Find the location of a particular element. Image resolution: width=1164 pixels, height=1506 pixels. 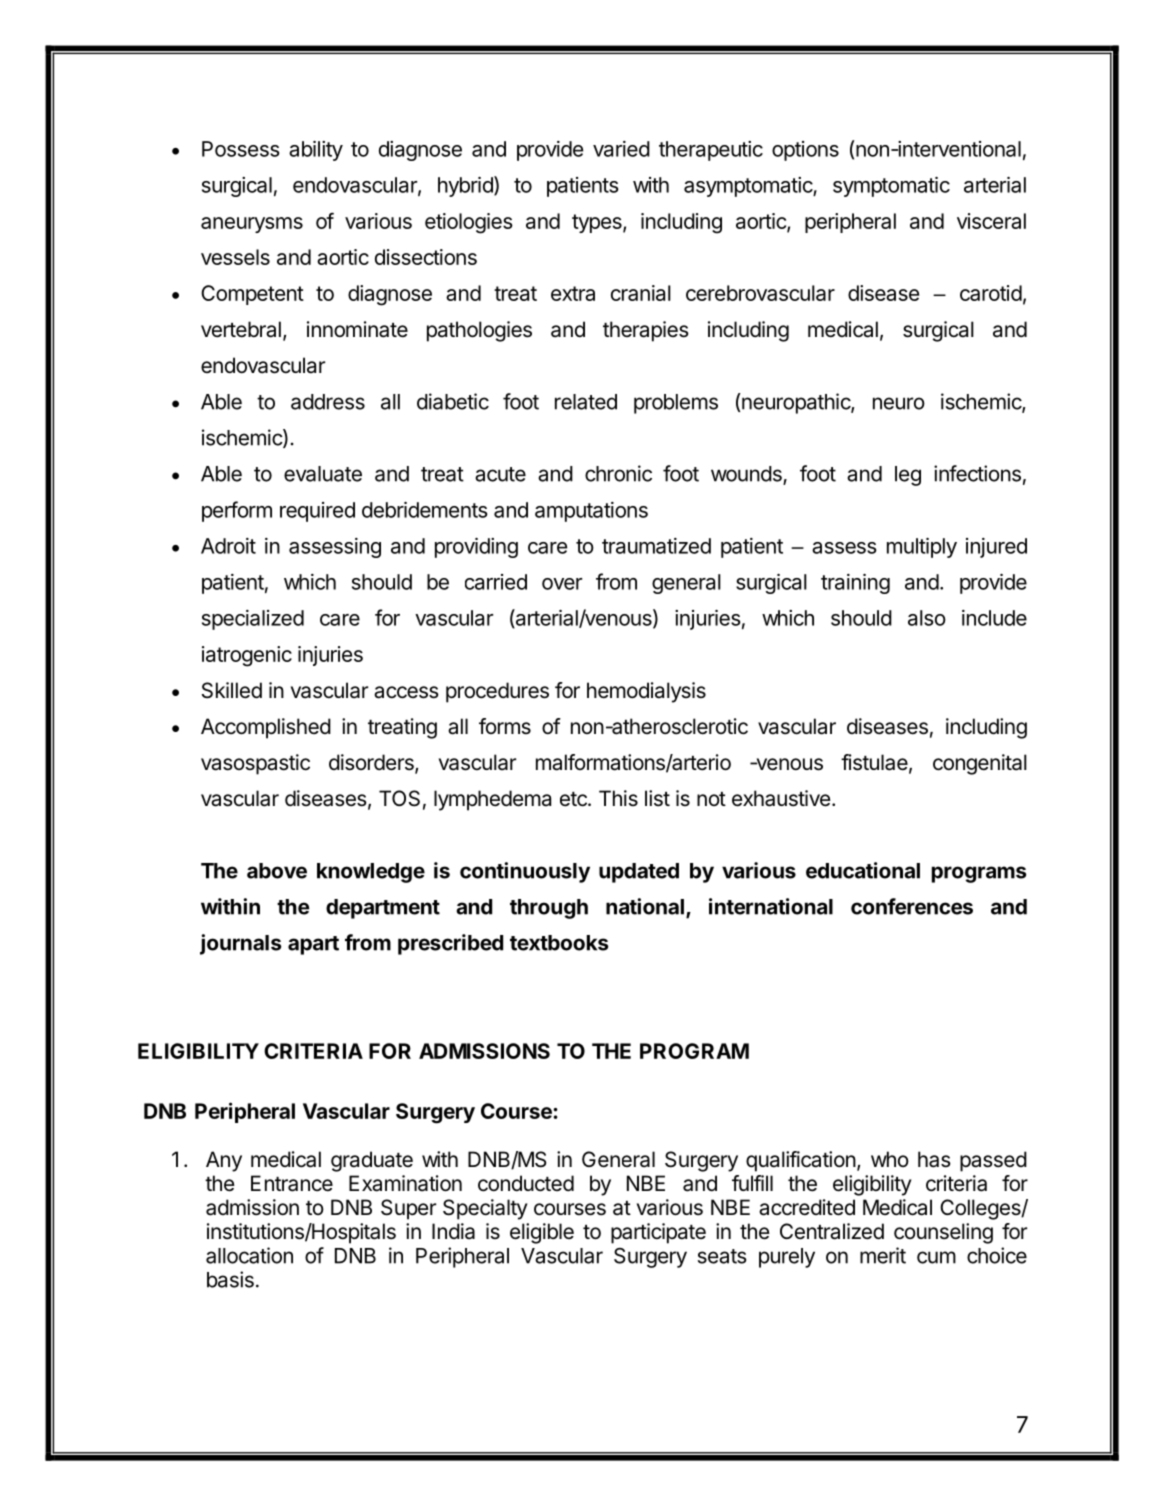

ability is located at coordinates (316, 151).
